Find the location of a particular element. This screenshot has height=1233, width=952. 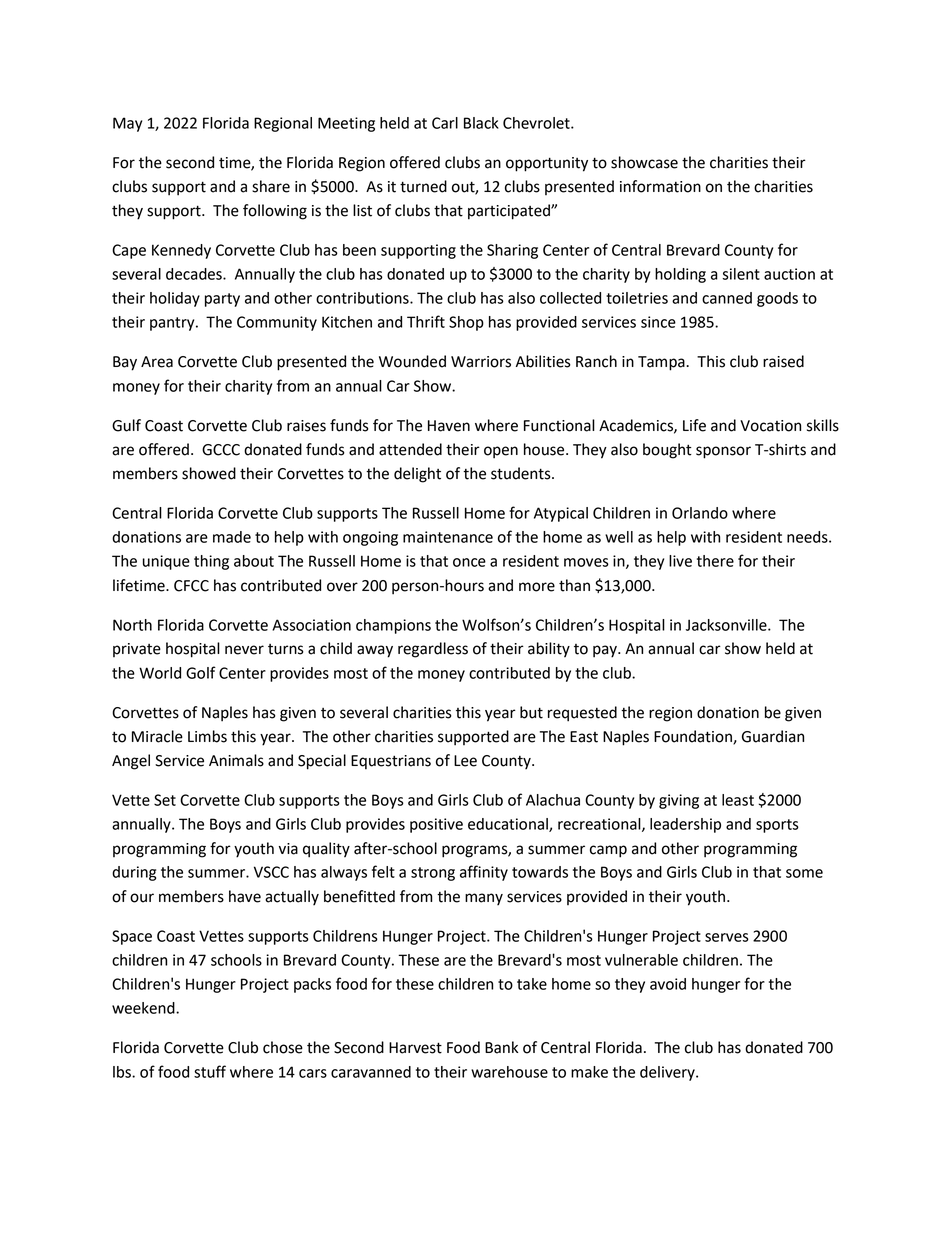

Black is located at coordinates (481, 123).
